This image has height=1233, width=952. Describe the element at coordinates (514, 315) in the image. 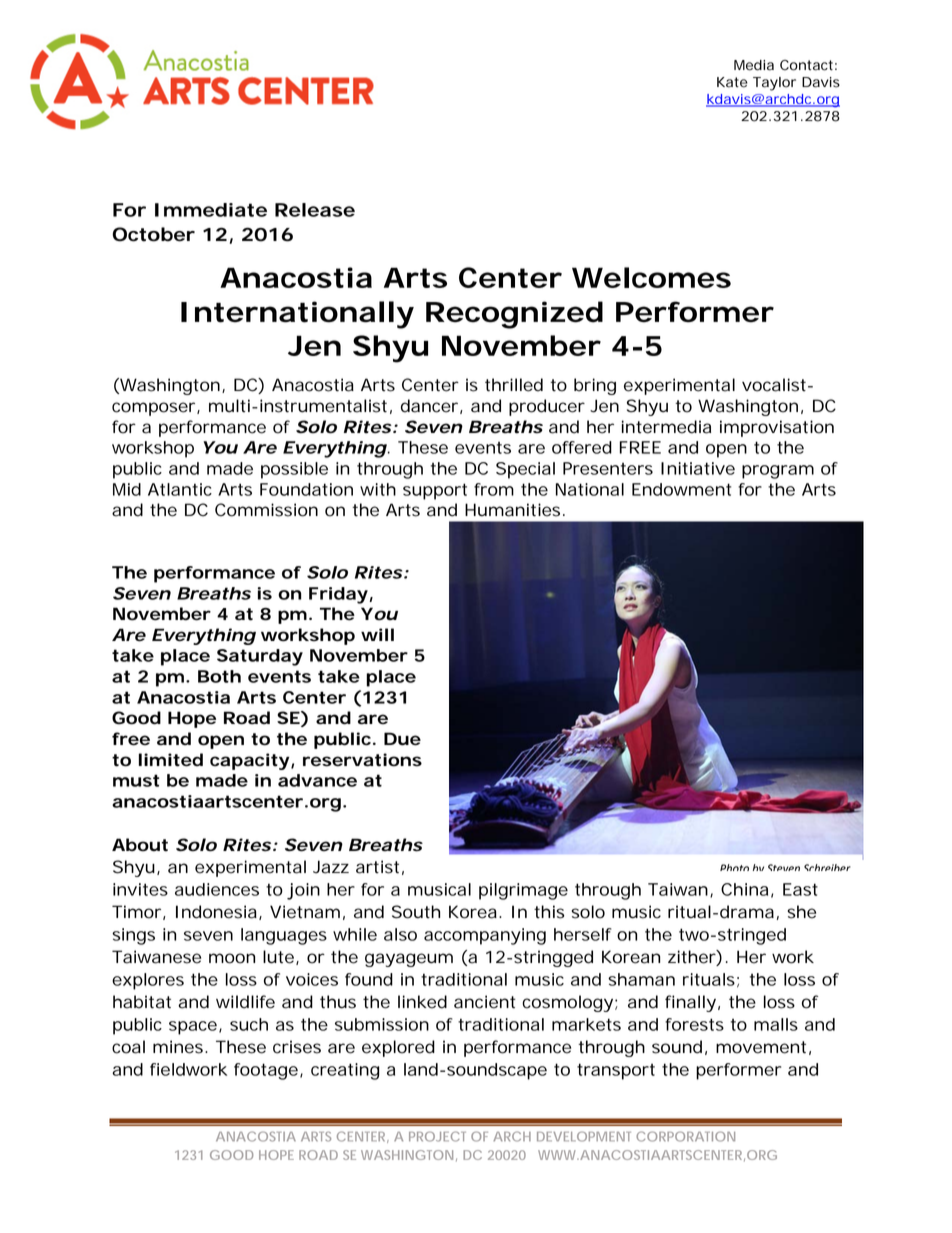

I see `Recognized` at that location.
